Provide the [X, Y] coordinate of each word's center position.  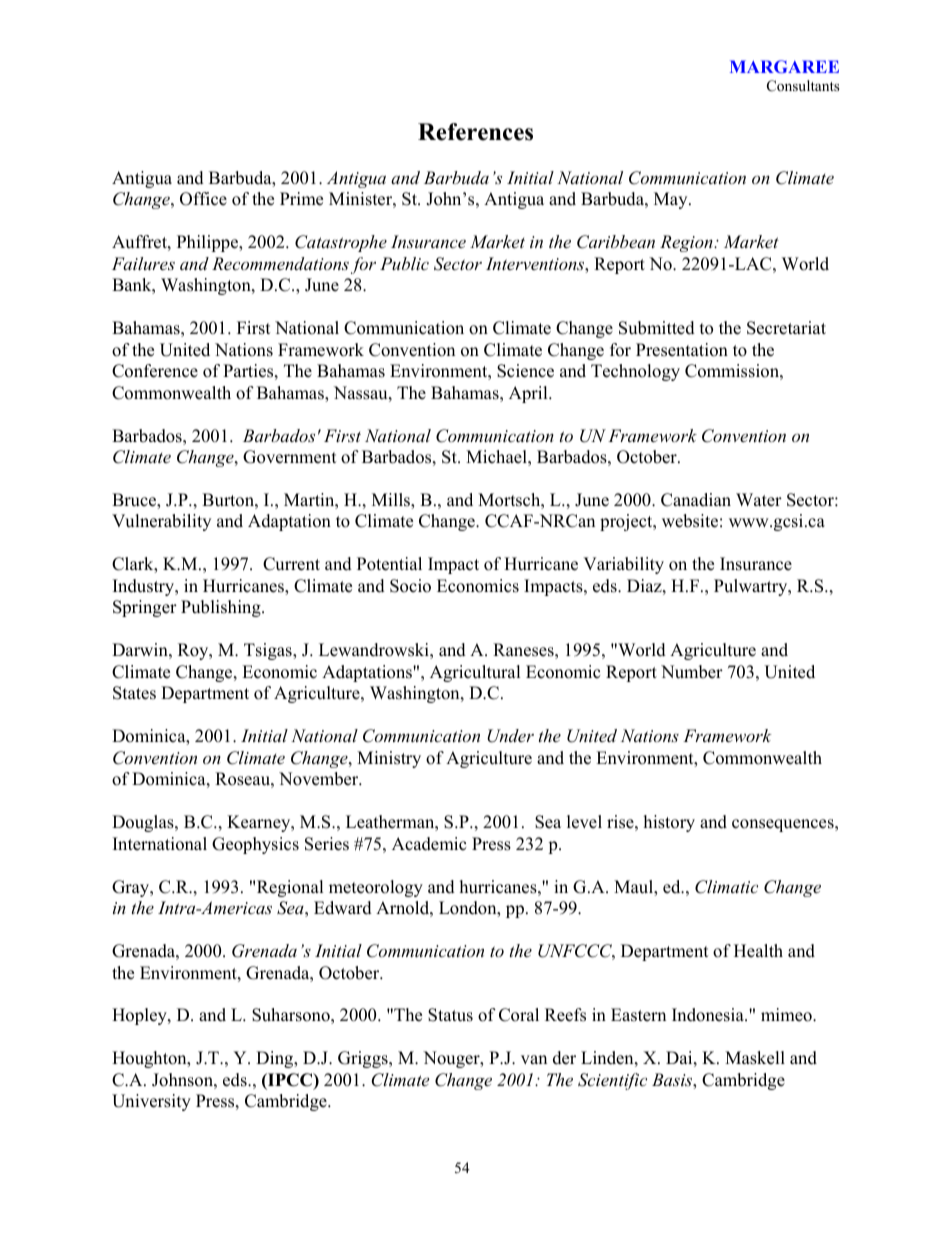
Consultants [803, 86]
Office [203, 199]
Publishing [222, 608]
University [151, 1102]
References [475, 132]
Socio [410, 586]
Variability [623, 565]
